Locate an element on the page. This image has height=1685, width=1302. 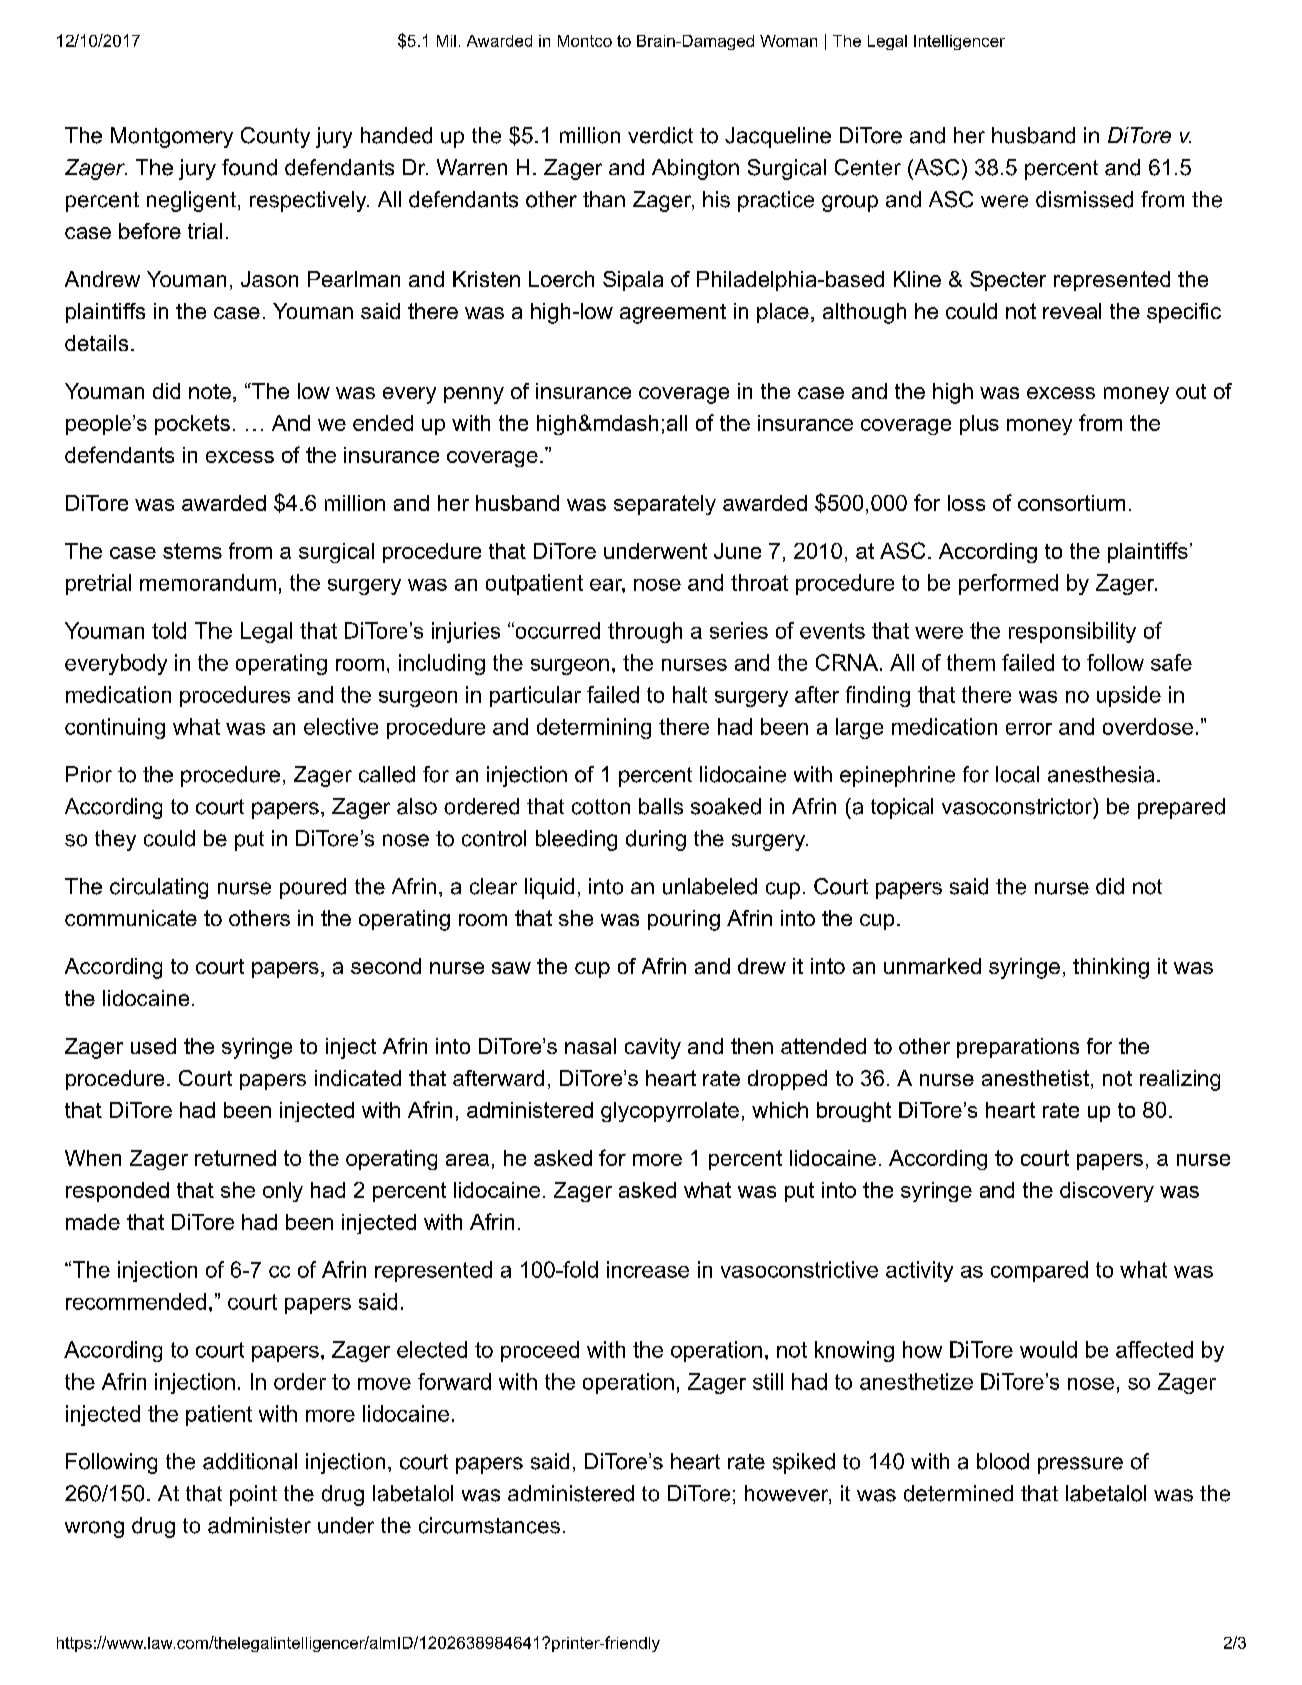
discovery is located at coordinates (1107, 1192).
